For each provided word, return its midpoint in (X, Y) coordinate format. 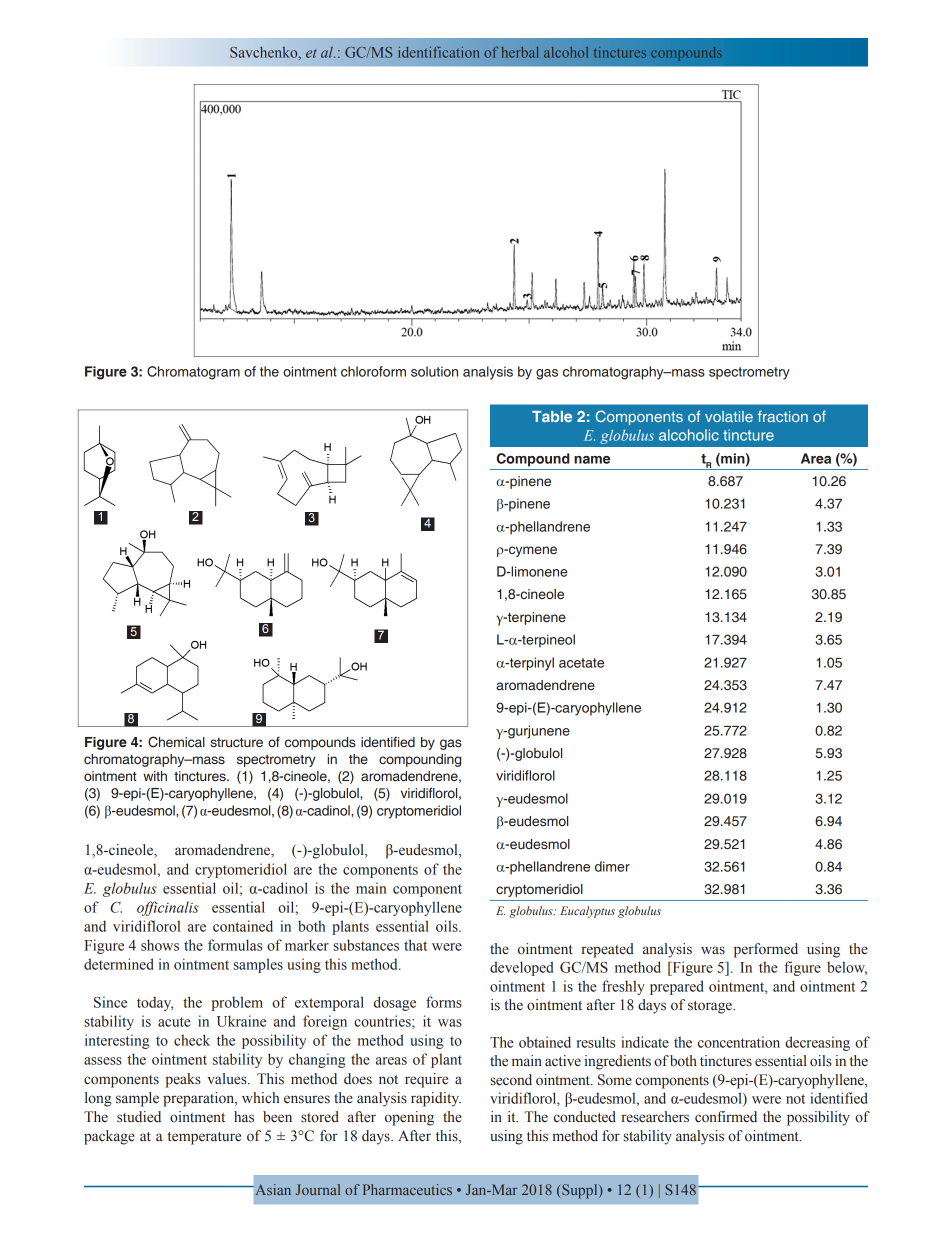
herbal (520, 52)
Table (552, 416)
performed (766, 950)
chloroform (373, 371)
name (592, 460)
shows (160, 945)
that (415, 945)
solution (434, 371)
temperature (204, 1138)
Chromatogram (193, 373)
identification (438, 52)
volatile (729, 416)
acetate (581, 663)
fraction (783, 416)
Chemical (176, 742)
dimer (612, 866)
